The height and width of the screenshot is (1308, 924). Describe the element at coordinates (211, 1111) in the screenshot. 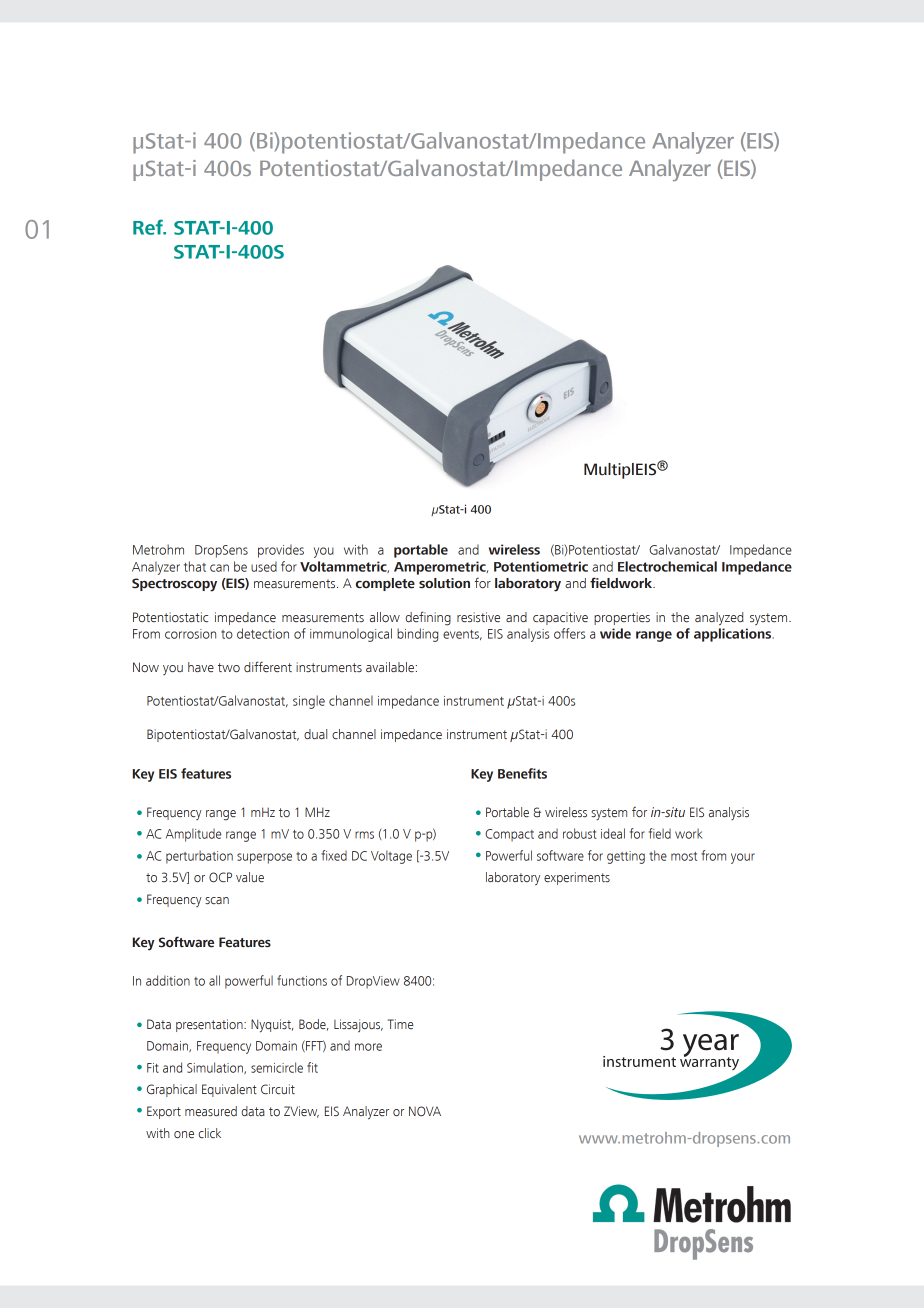

I see `measured` at that location.
